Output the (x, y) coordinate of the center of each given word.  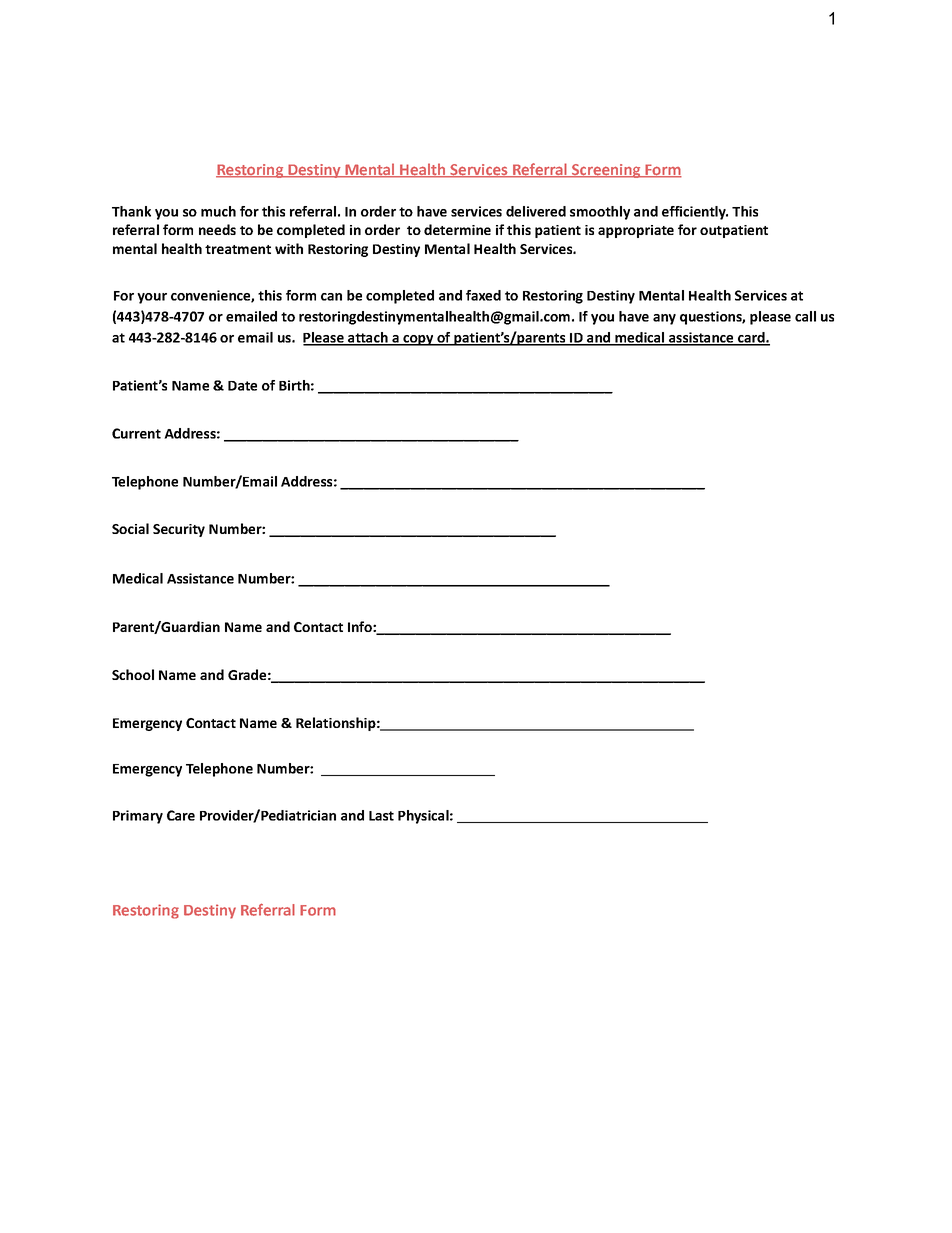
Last (381, 816)
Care (181, 815)
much (218, 211)
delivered (536, 211)
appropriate (636, 231)
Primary (138, 817)
